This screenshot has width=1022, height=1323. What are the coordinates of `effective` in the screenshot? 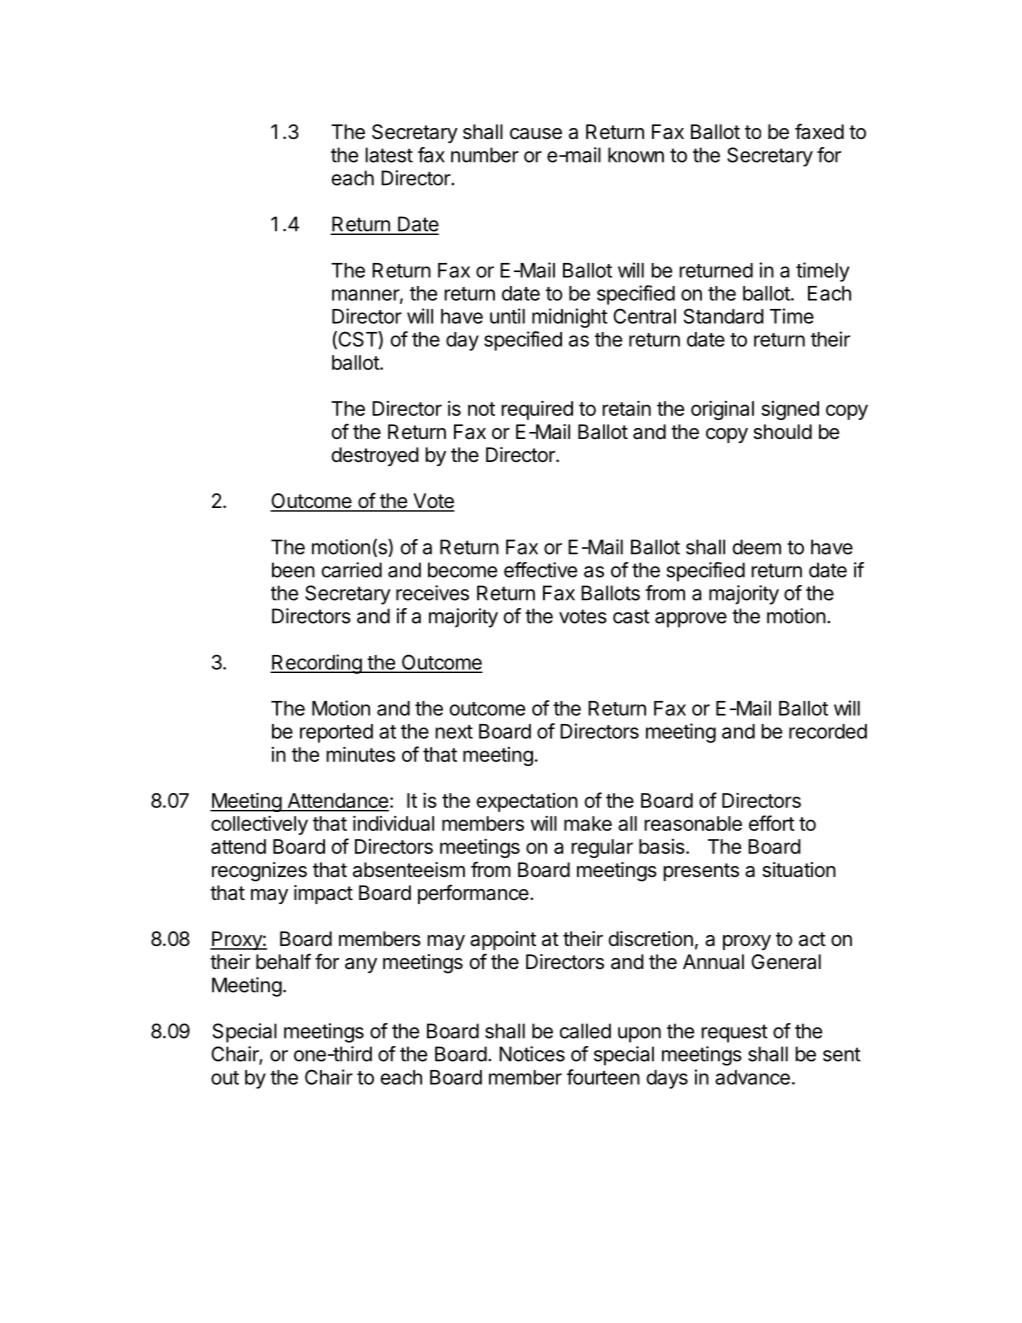 It's located at (540, 570).
